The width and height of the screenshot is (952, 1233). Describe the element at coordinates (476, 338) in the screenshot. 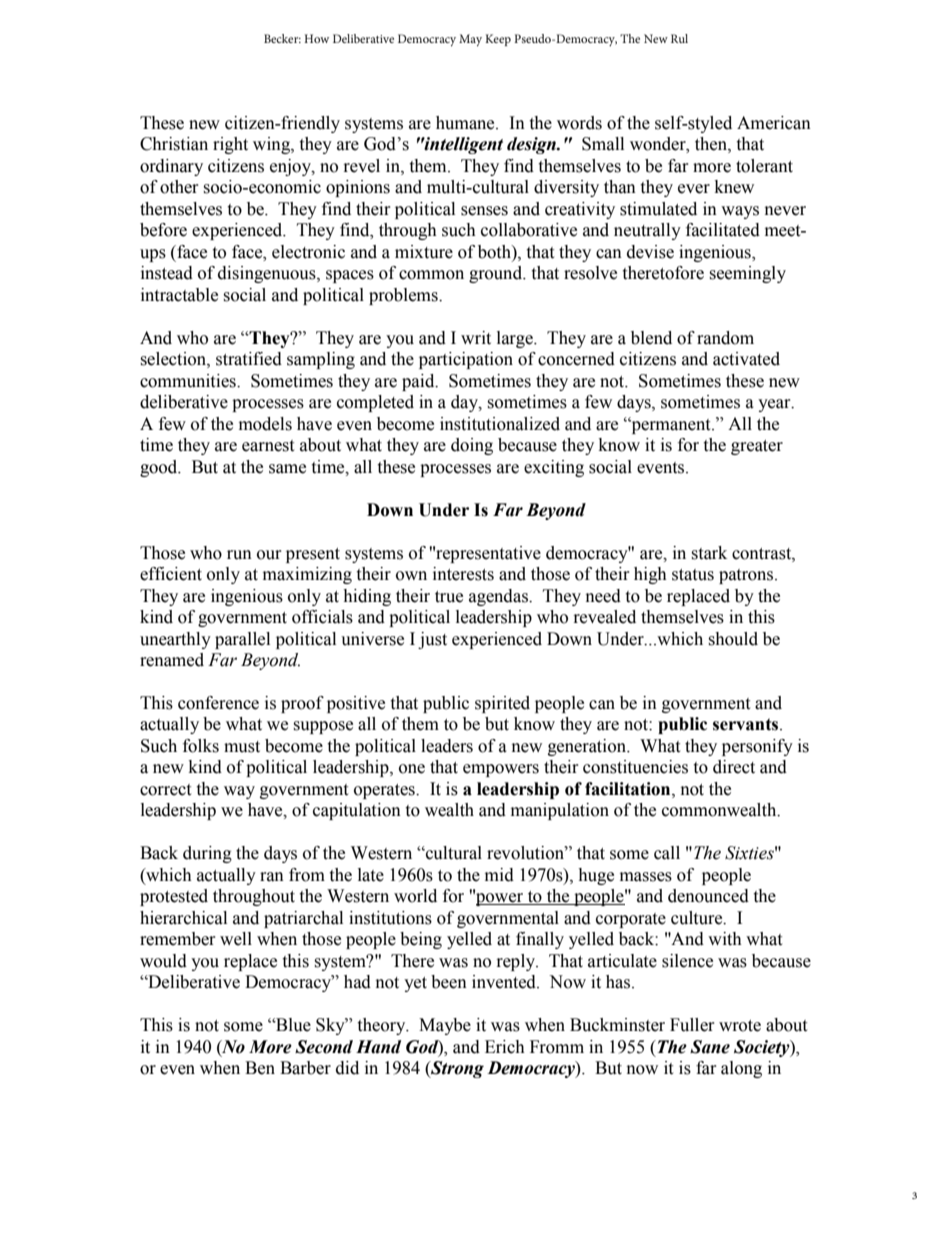

I see `writ` at that location.
